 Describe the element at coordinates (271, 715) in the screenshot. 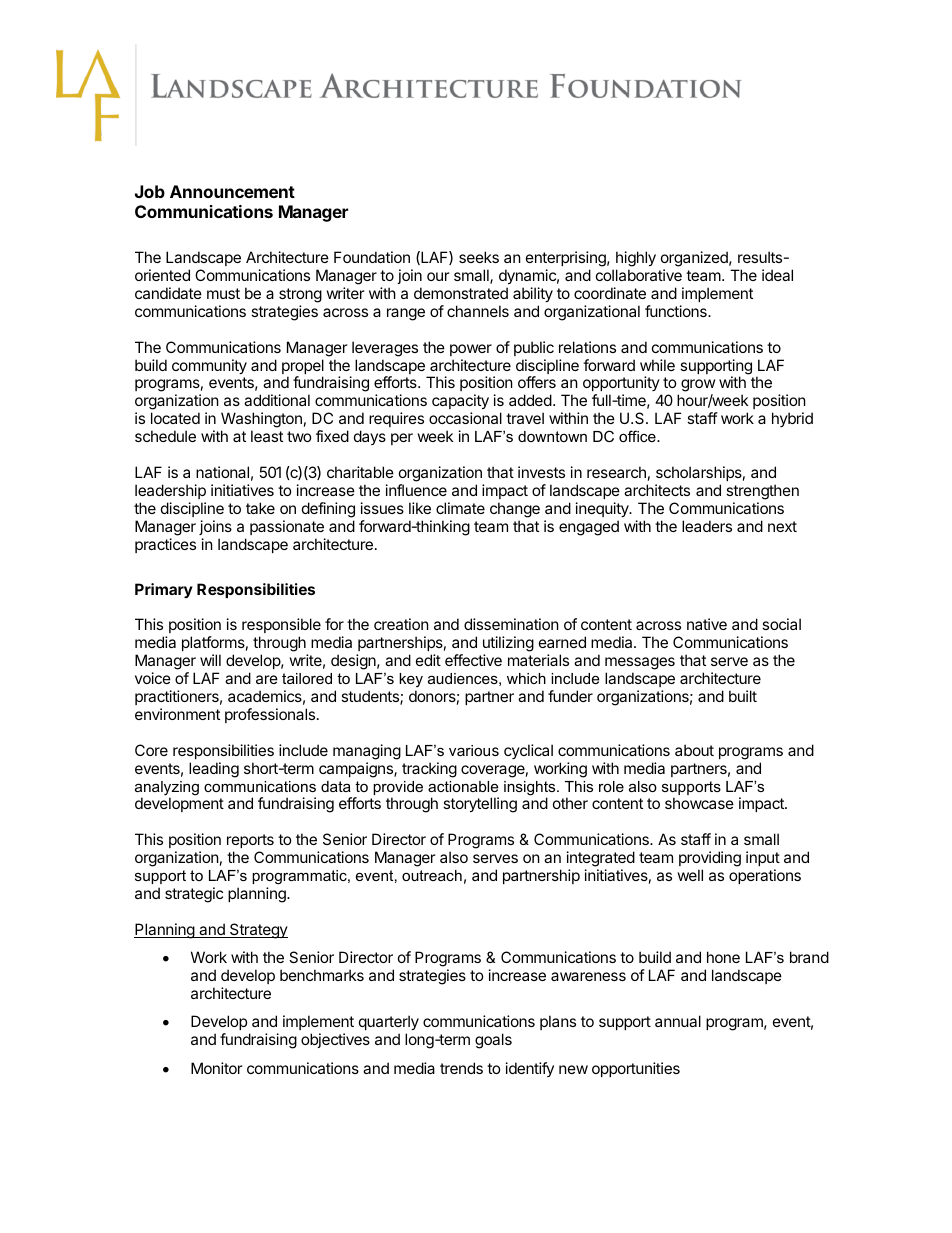

I see `professionals` at that location.
